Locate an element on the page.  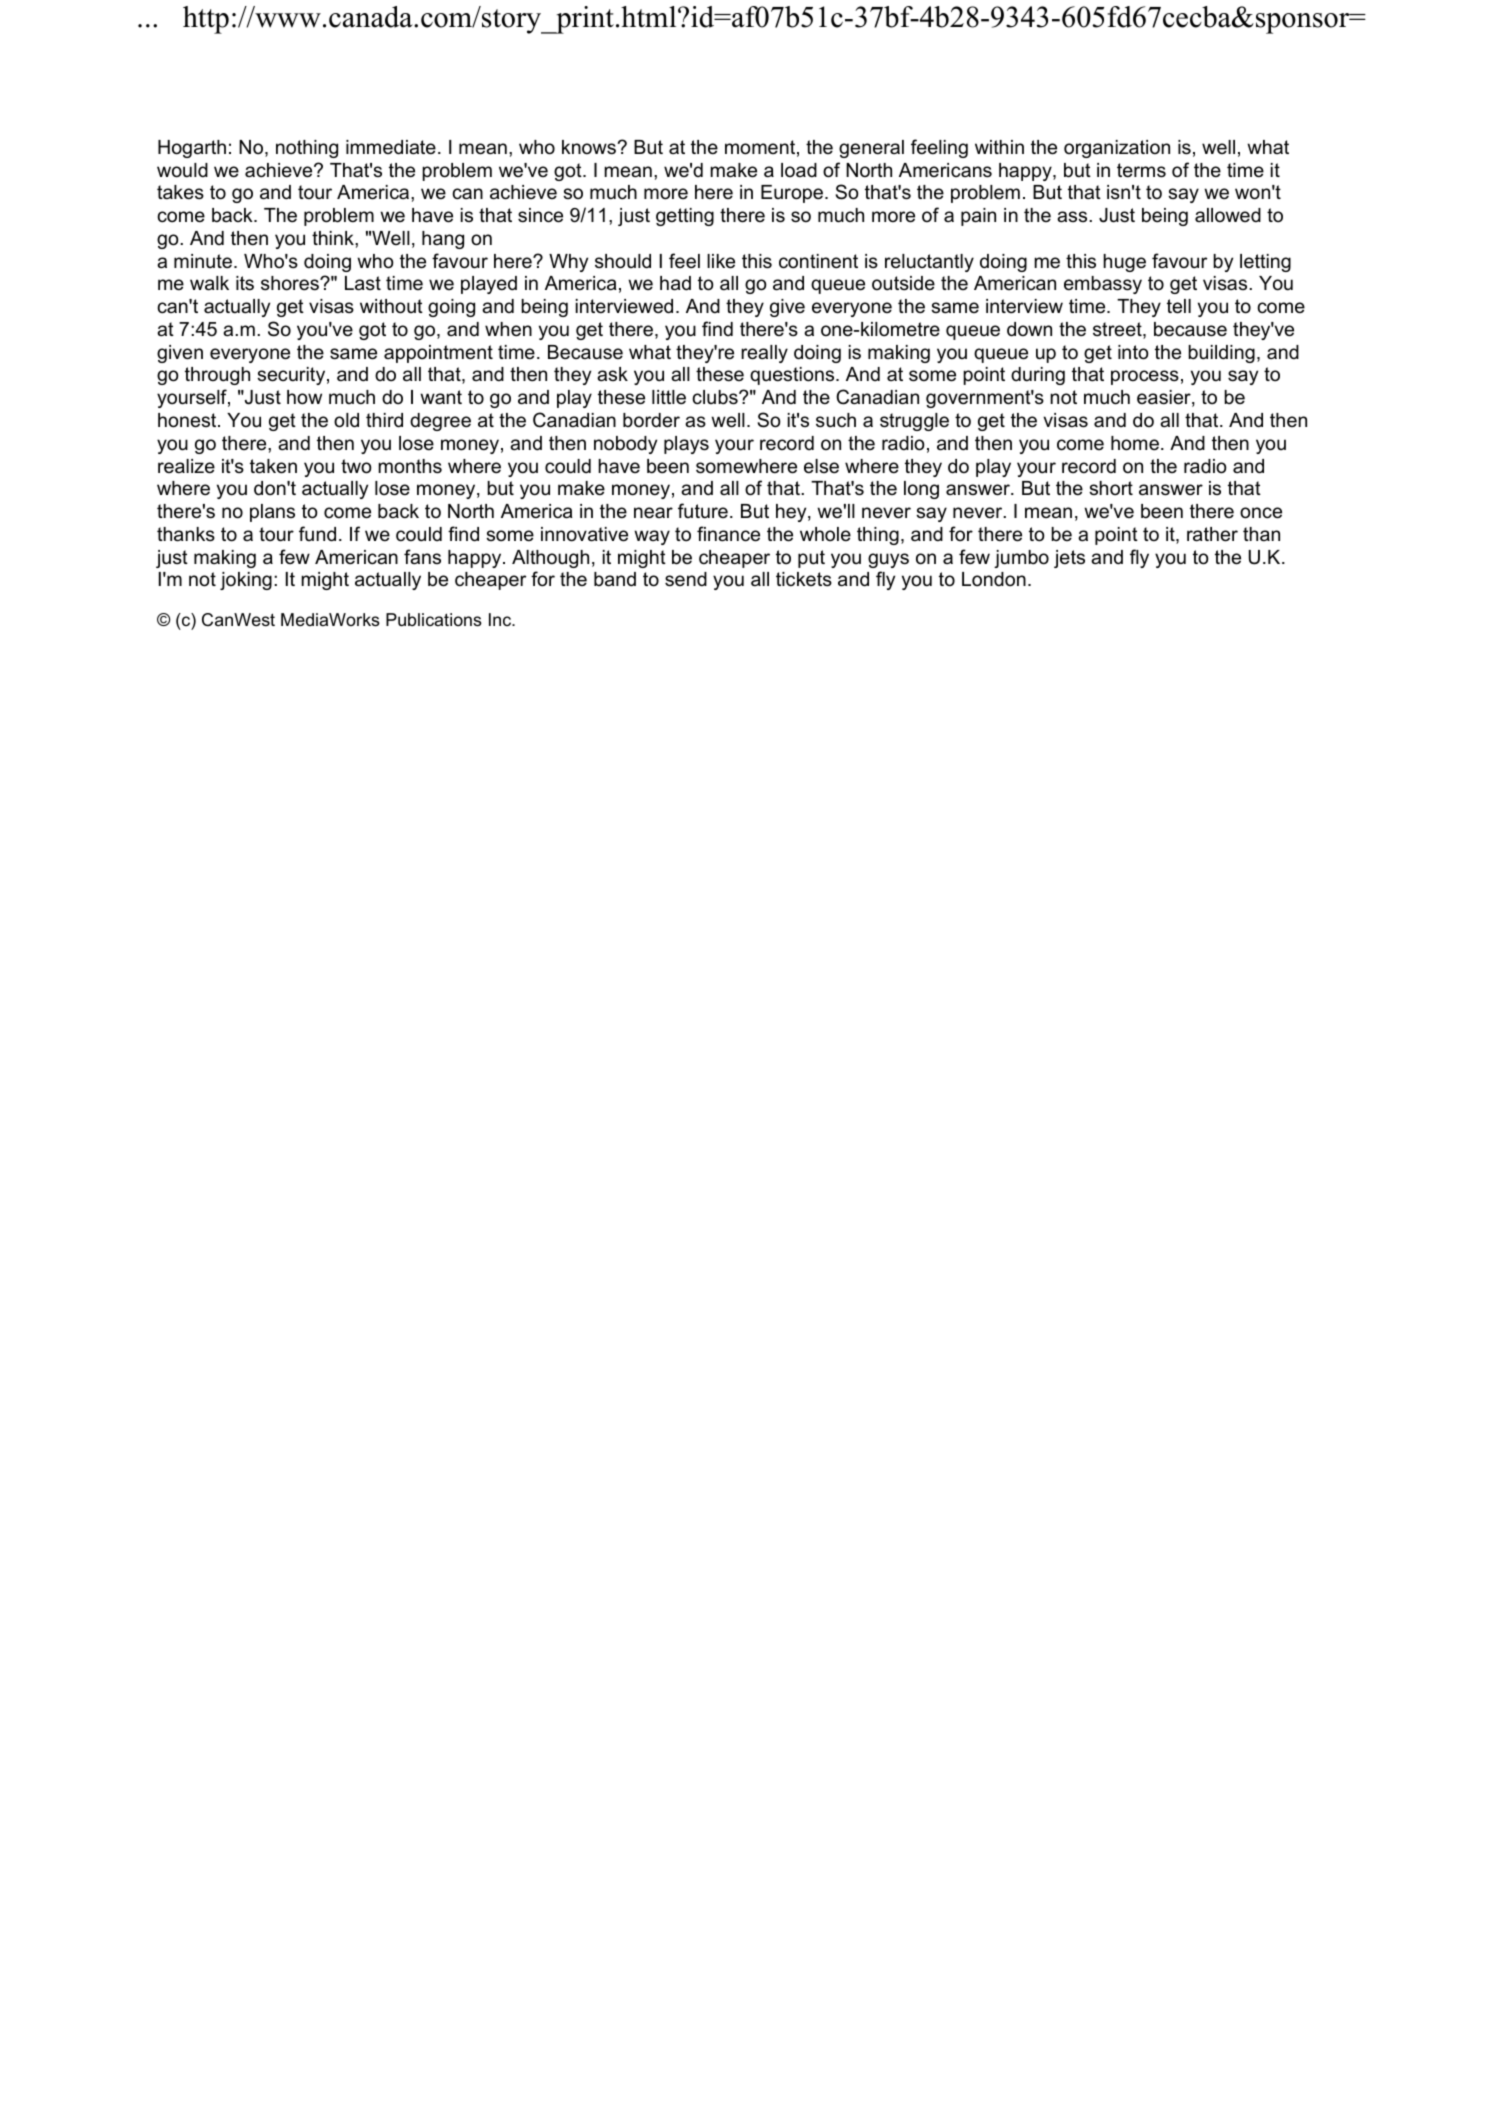
immediate is located at coordinates (391, 147).
